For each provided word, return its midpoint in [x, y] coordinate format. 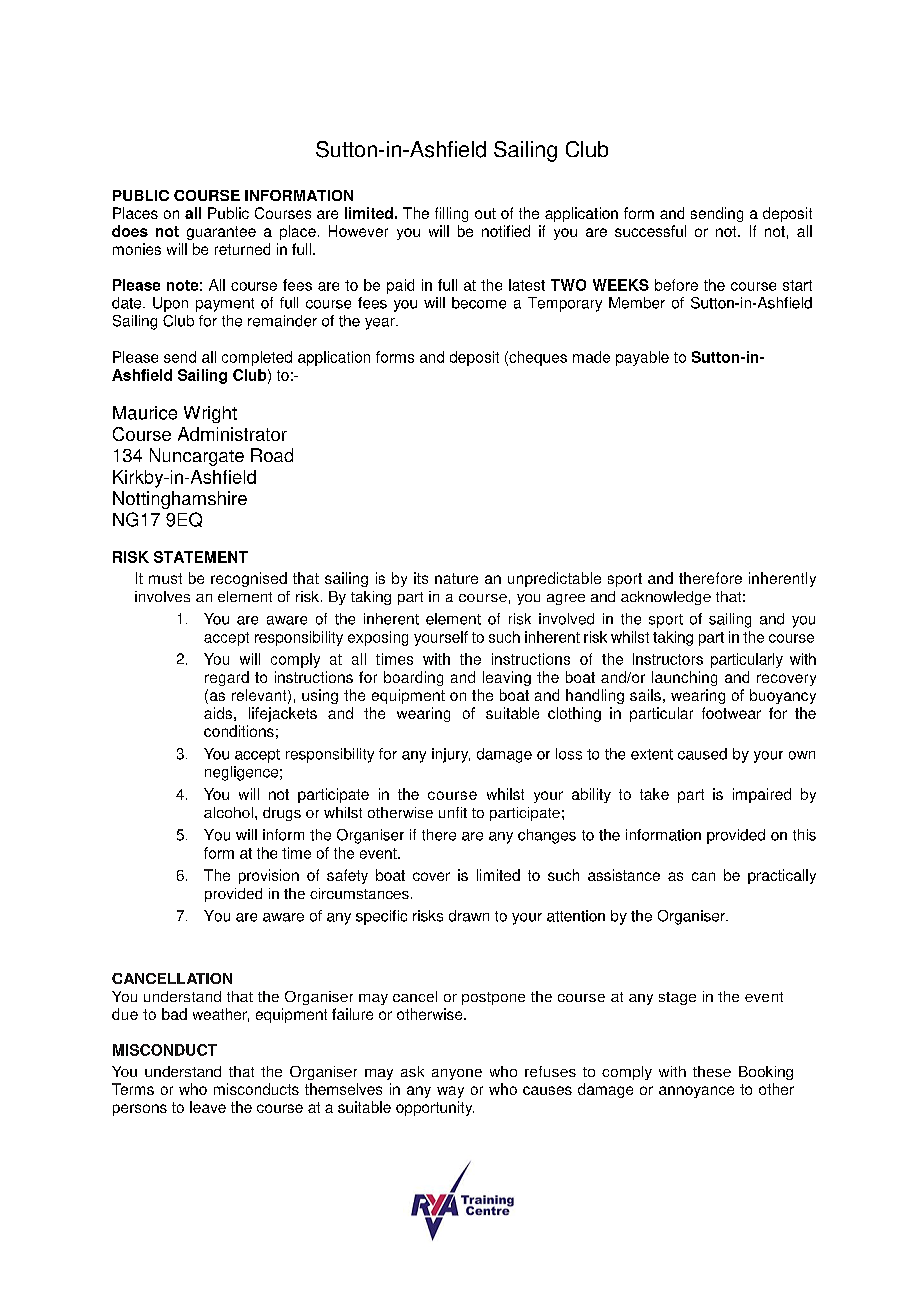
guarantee [221, 233]
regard [227, 678]
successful [650, 231]
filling [451, 214]
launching [684, 678]
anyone [457, 1074]
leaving [507, 678]
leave [208, 1107]
